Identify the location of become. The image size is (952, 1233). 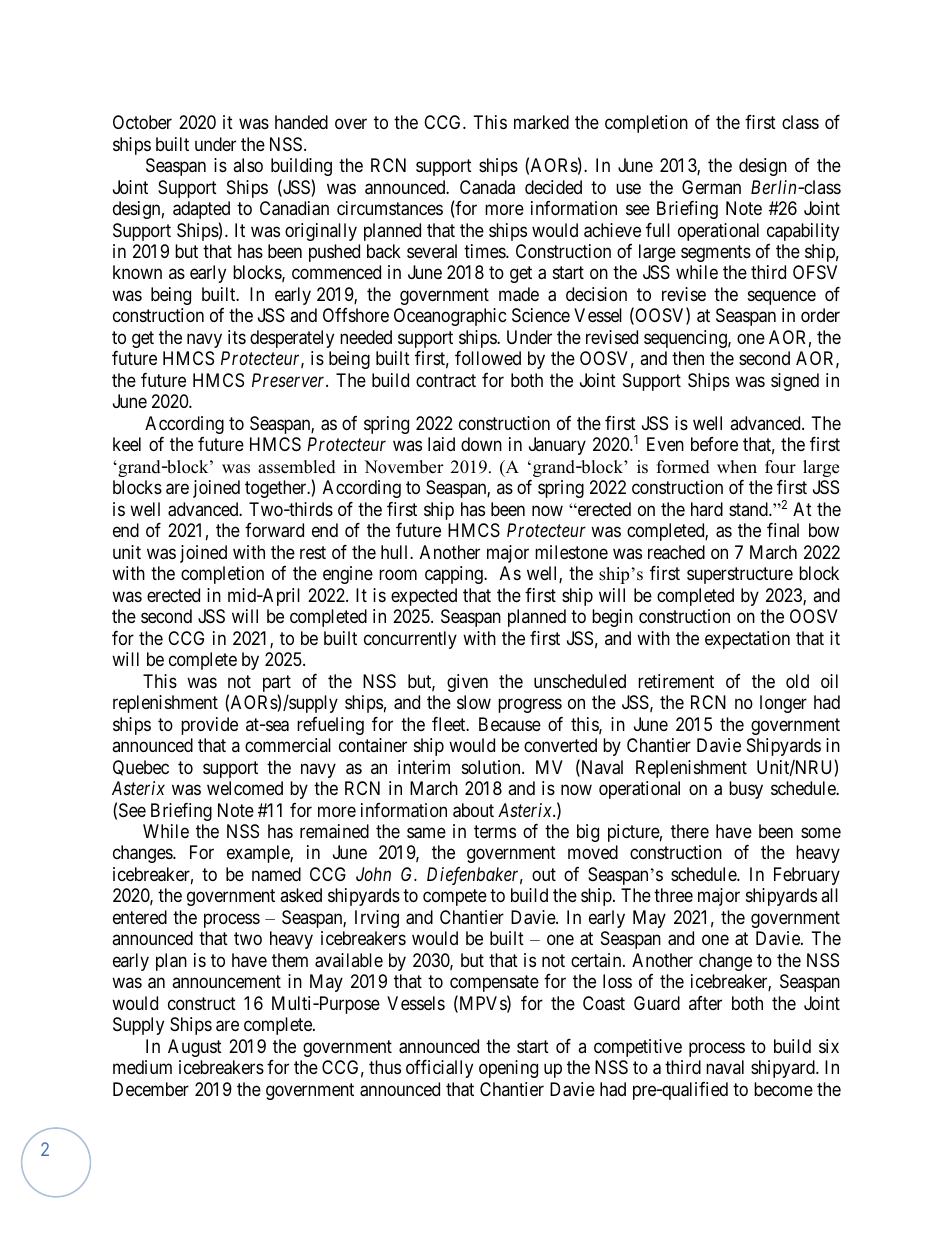
(783, 1089).
